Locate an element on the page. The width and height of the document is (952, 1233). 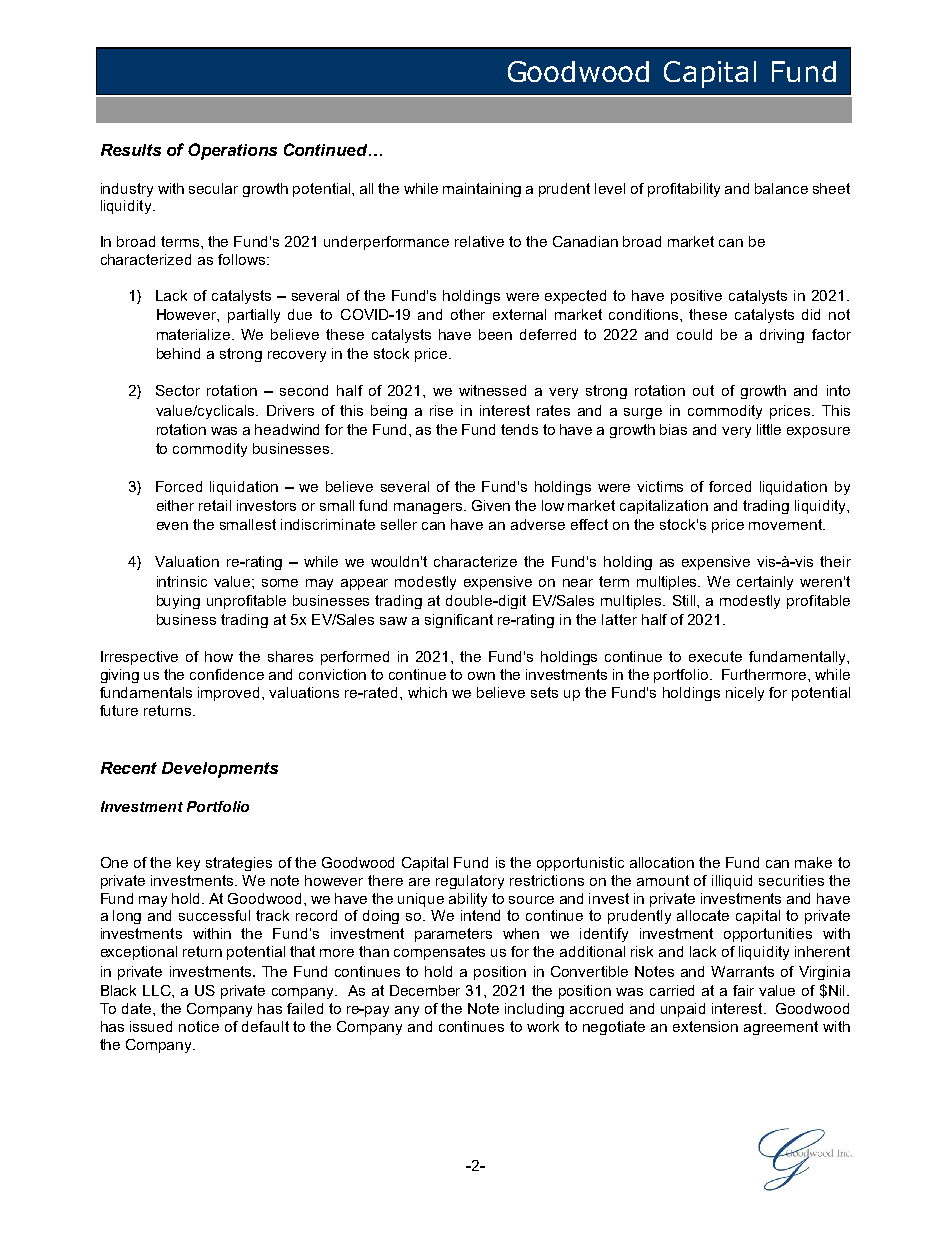
little is located at coordinates (769, 429).
